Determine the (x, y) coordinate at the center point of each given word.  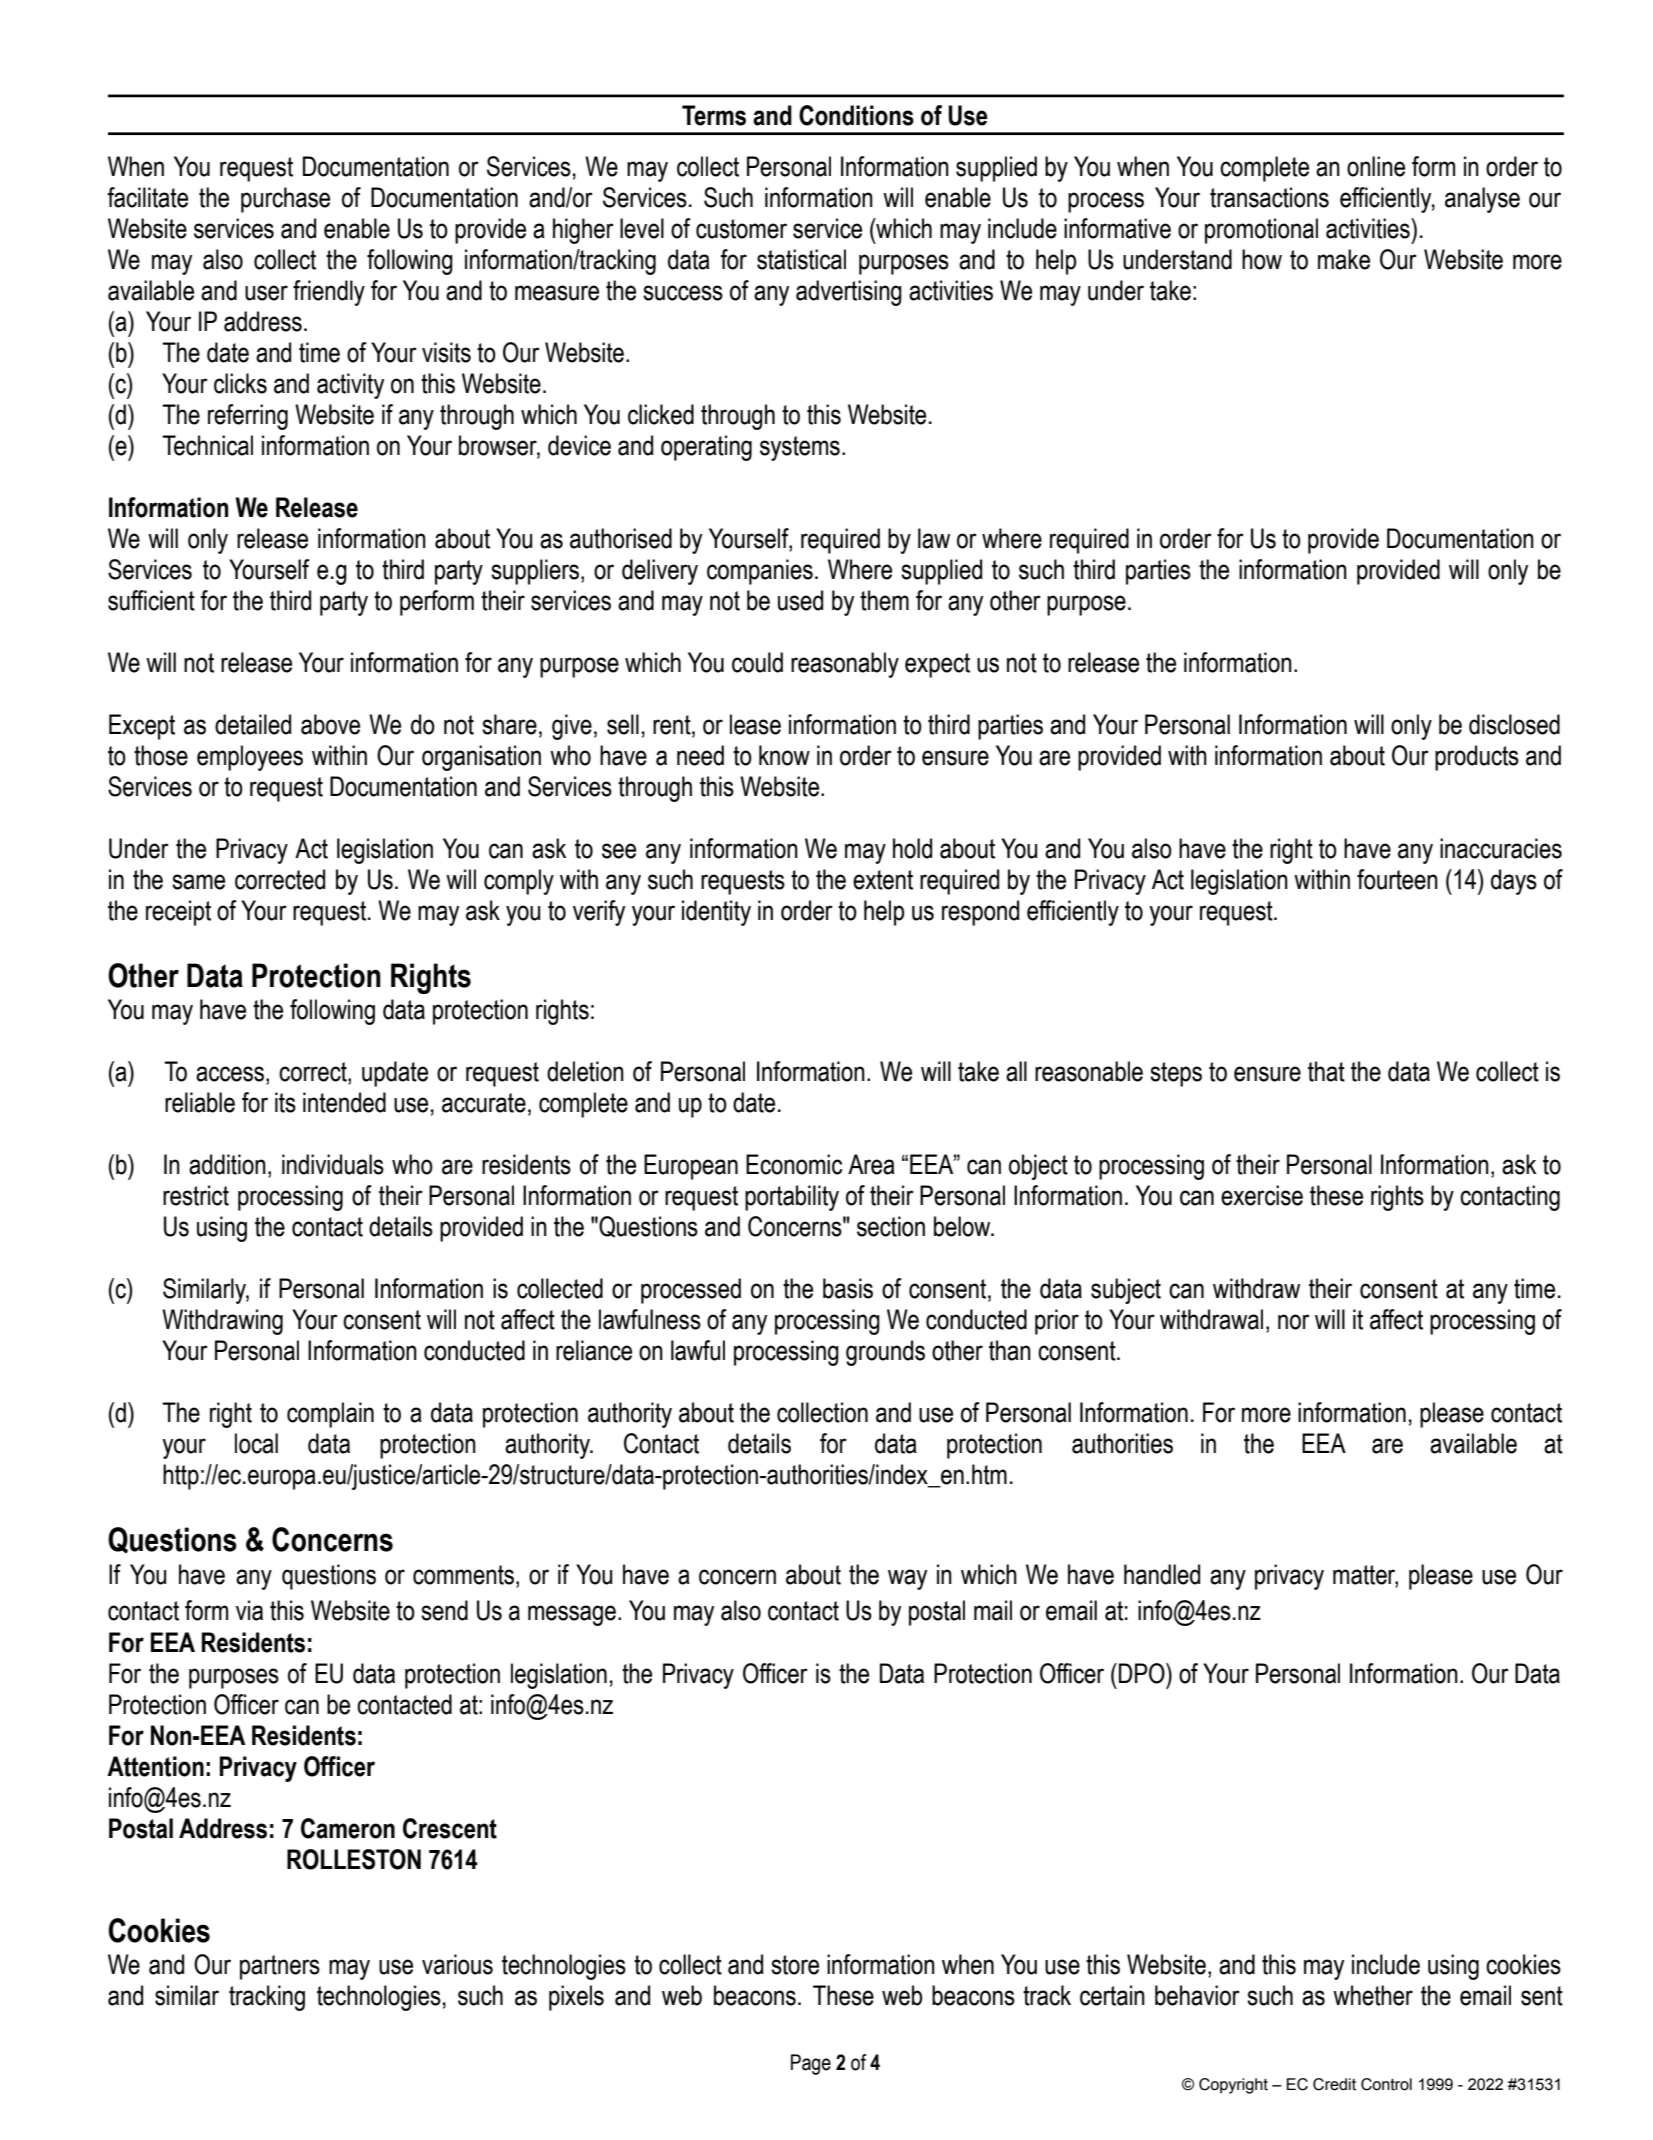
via (249, 1610)
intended (344, 1102)
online (1376, 166)
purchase (285, 200)
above (330, 724)
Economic (794, 1164)
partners (280, 1967)
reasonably (845, 665)
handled (1162, 1574)
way (907, 1579)
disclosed (1514, 724)
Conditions (856, 115)
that (1326, 1071)
